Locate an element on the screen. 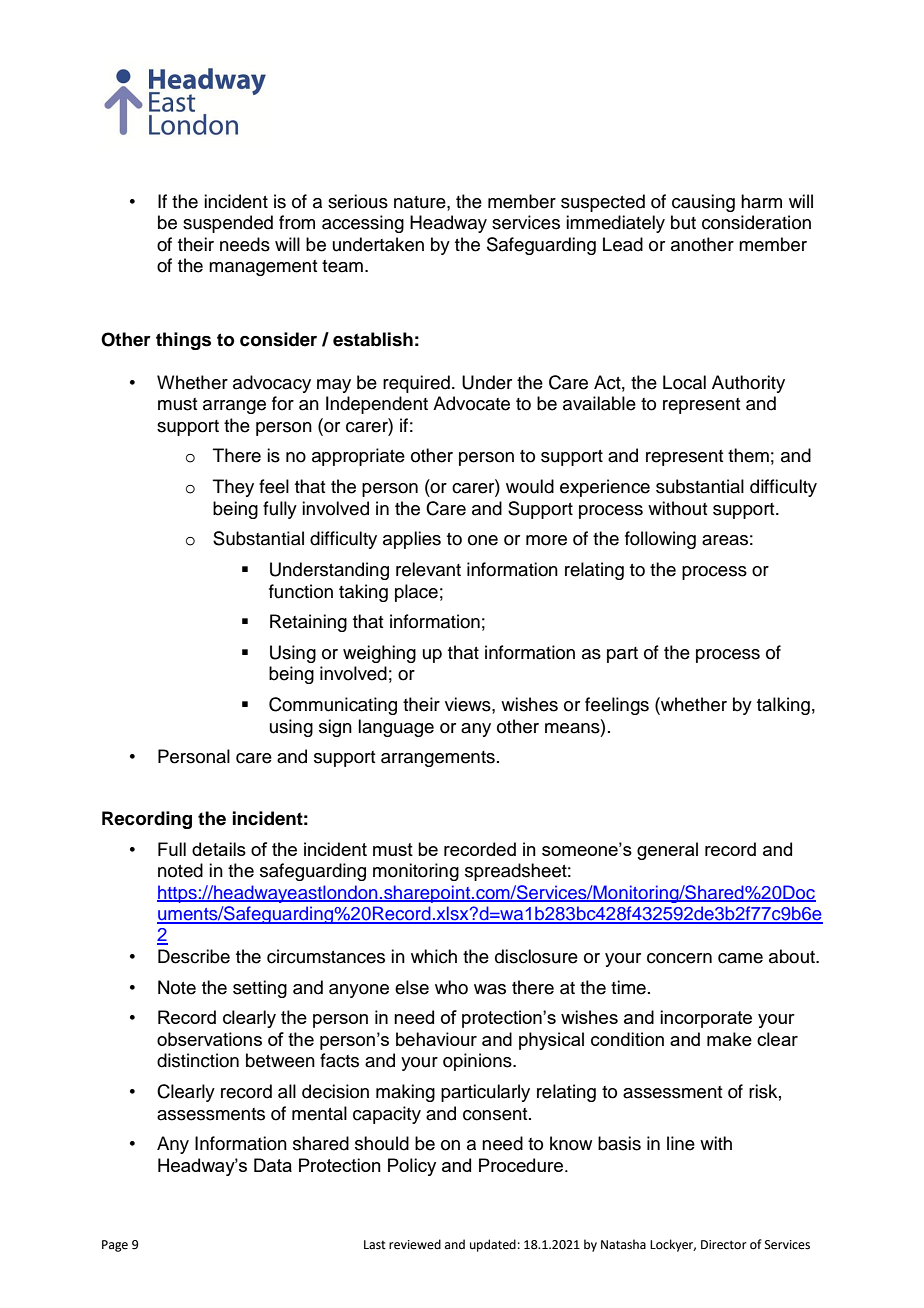 The image size is (924, 1308). accessing is located at coordinates (363, 224).
